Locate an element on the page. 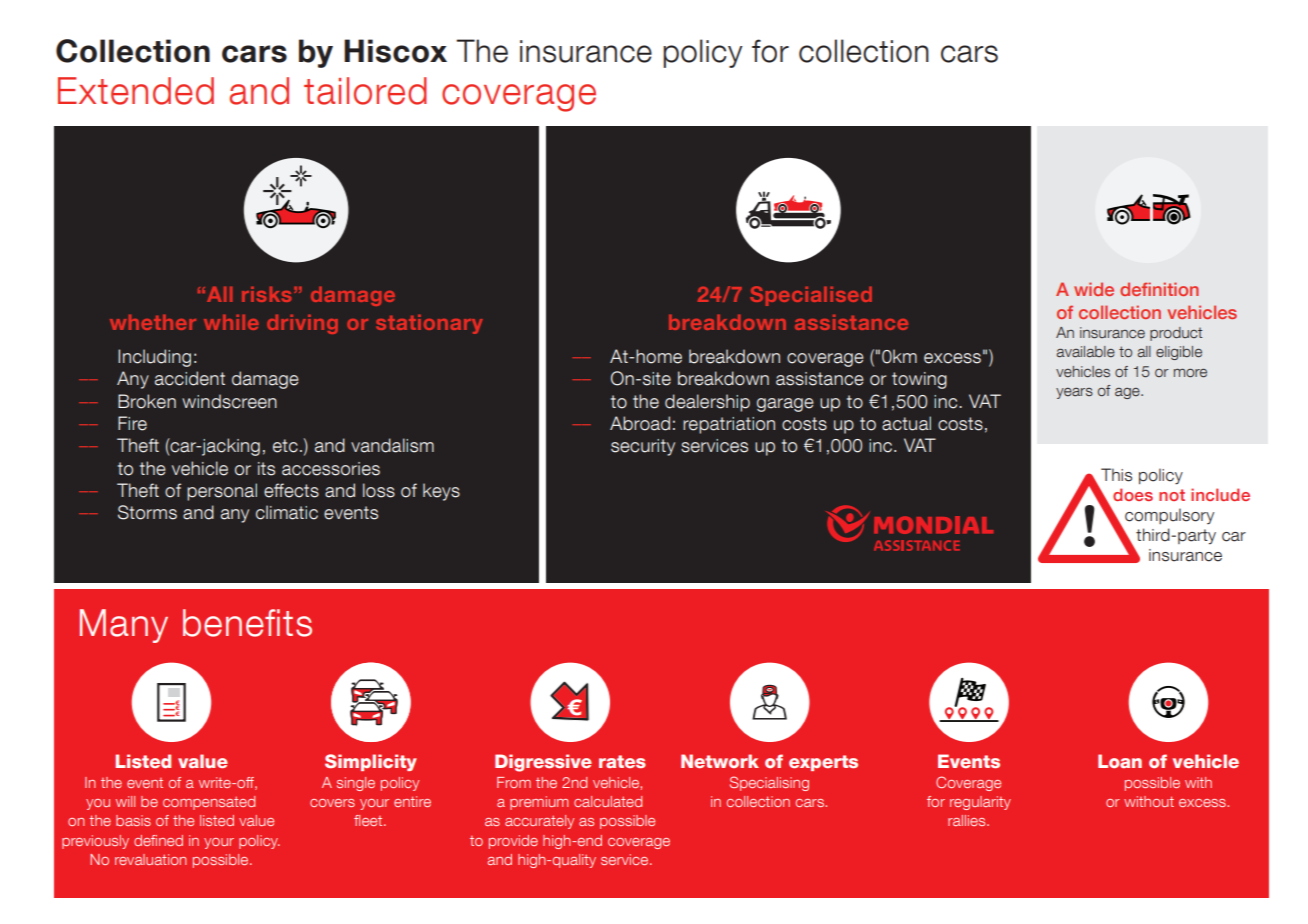  compulsory is located at coordinates (1169, 516).
